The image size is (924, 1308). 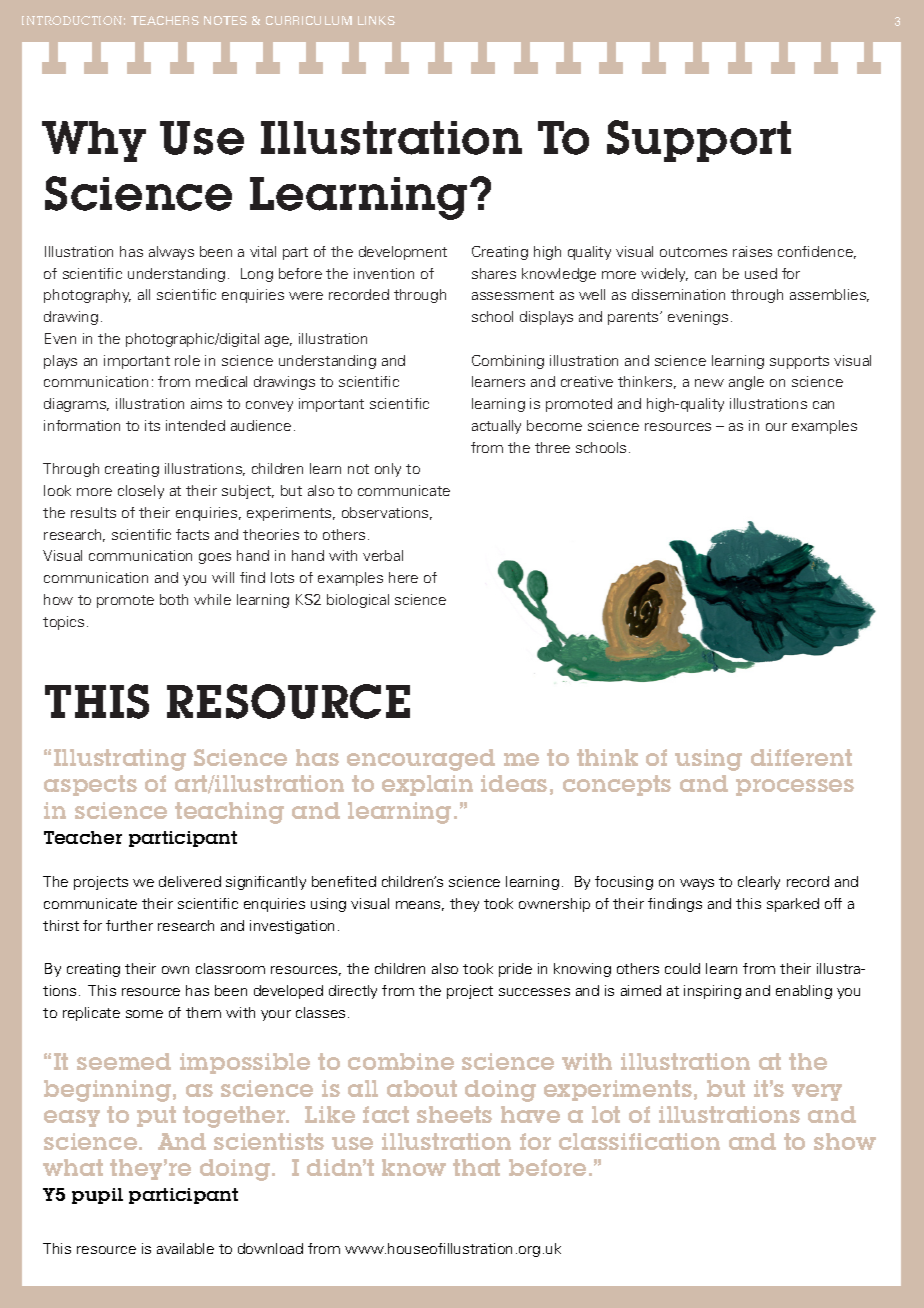 I want to click on available, so click(x=185, y=1248).
